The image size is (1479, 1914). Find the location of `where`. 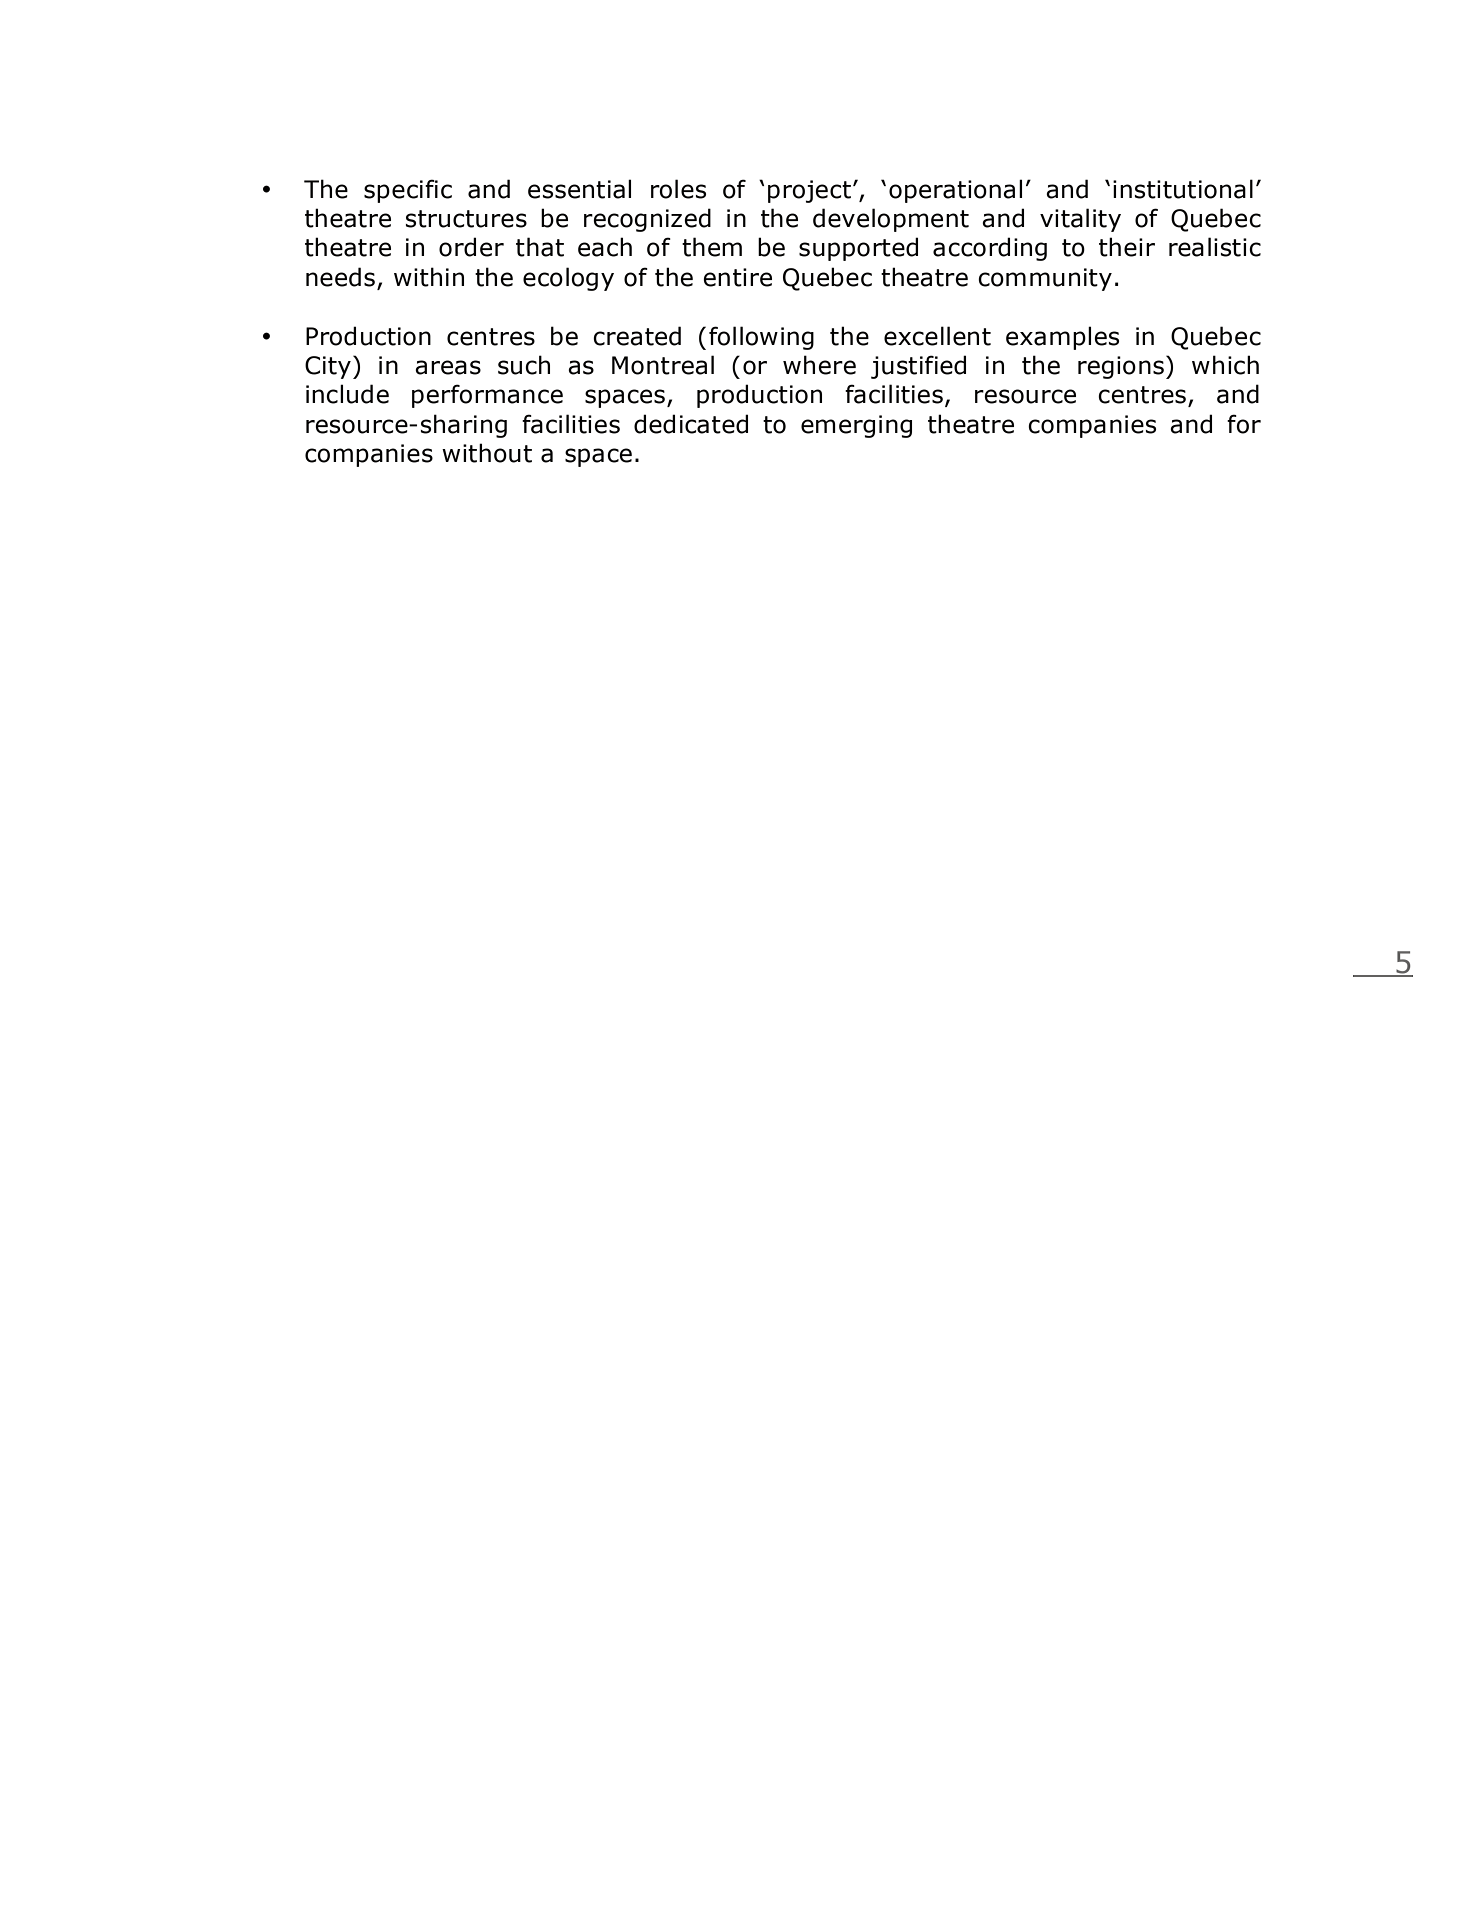

where is located at coordinates (819, 365).
